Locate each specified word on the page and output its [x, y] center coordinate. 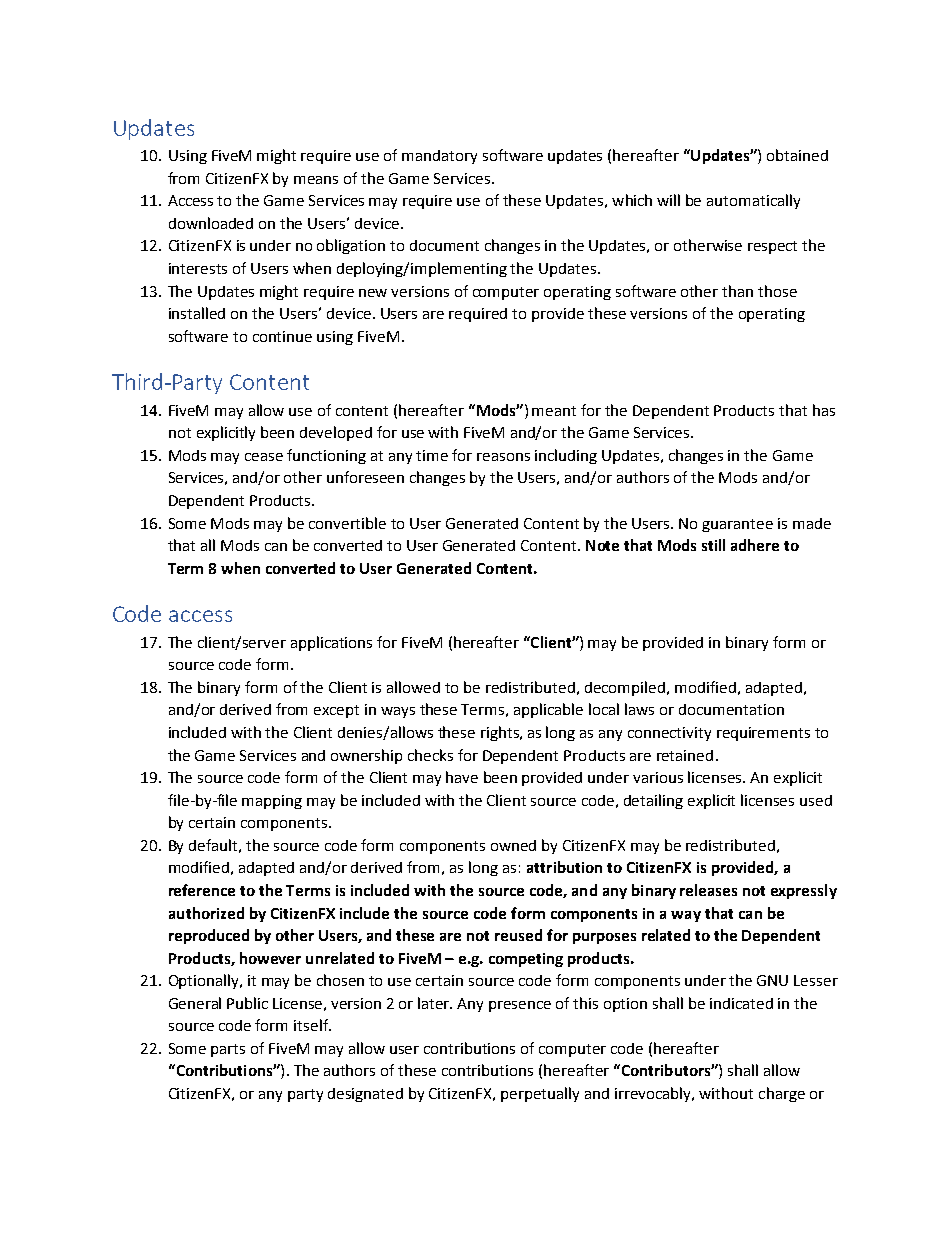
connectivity [669, 734]
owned [513, 845]
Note [602, 545]
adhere [755, 545]
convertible [347, 523]
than [737, 291]
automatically [753, 201]
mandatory [439, 157]
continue [282, 336]
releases [708, 890]
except [336, 711]
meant [554, 411]
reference [202, 890]
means [316, 180]
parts [228, 1050]
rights [501, 733]
